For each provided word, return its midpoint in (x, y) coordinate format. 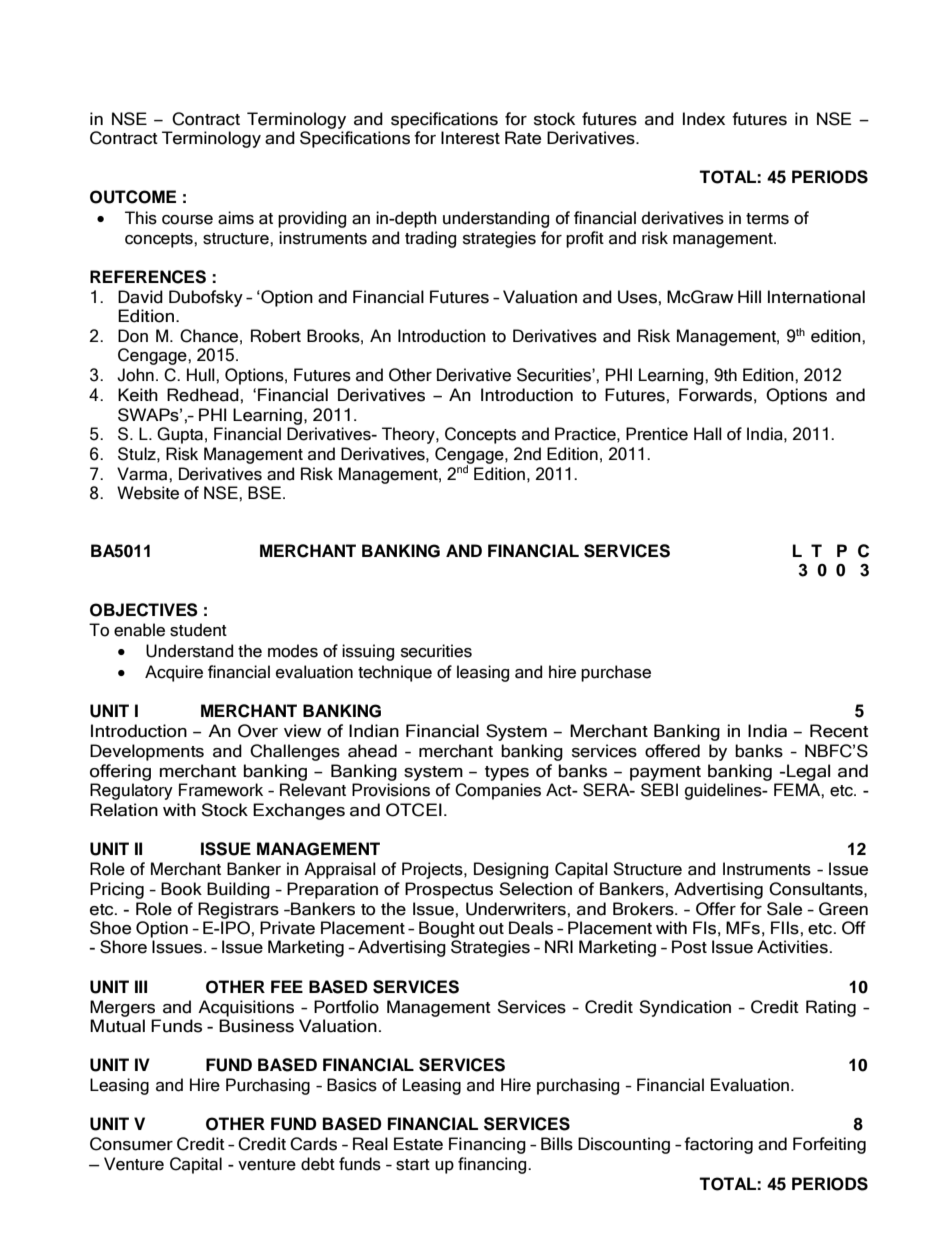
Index (704, 119)
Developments (147, 752)
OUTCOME (133, 197)
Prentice (657, 434)
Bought (447, 929)
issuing (368, 652)
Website (148, 493)
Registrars (238, 910)
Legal (808, 772)
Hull (202, 375)
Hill (749, 296)
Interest (470, 138)
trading (430, 239)
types (507, 773)
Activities (792, 947)
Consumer (131, 1144)
